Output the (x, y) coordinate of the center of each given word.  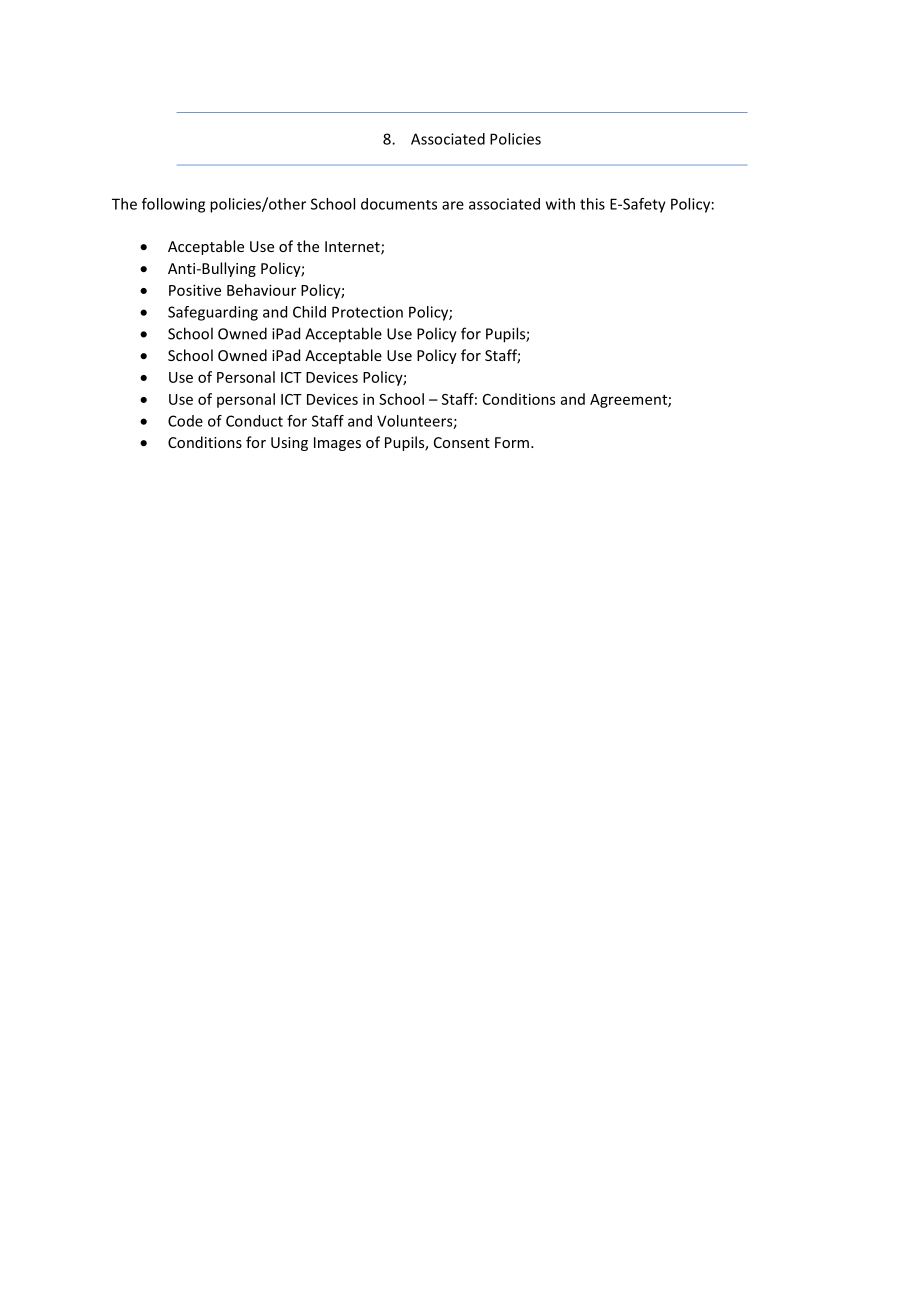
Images (337, 444)
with (560, 204)
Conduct (254, 421)
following (173, 205)
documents (399, 204)
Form (512, 442)
